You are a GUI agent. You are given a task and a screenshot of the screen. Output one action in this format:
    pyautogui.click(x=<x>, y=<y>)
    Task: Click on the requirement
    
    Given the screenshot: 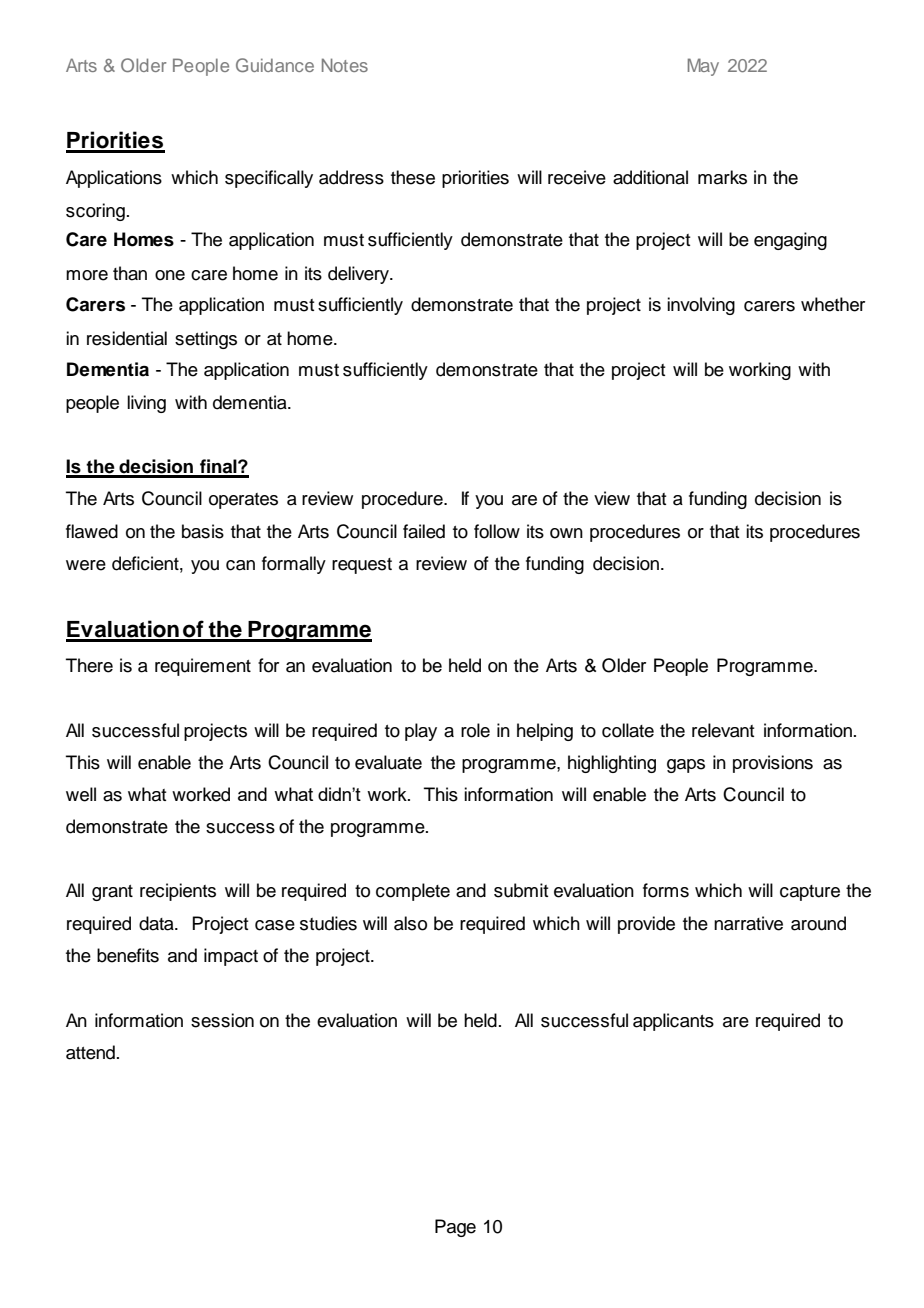 What is the action you would take?
    pyautogui.click(x=203, y=667)
